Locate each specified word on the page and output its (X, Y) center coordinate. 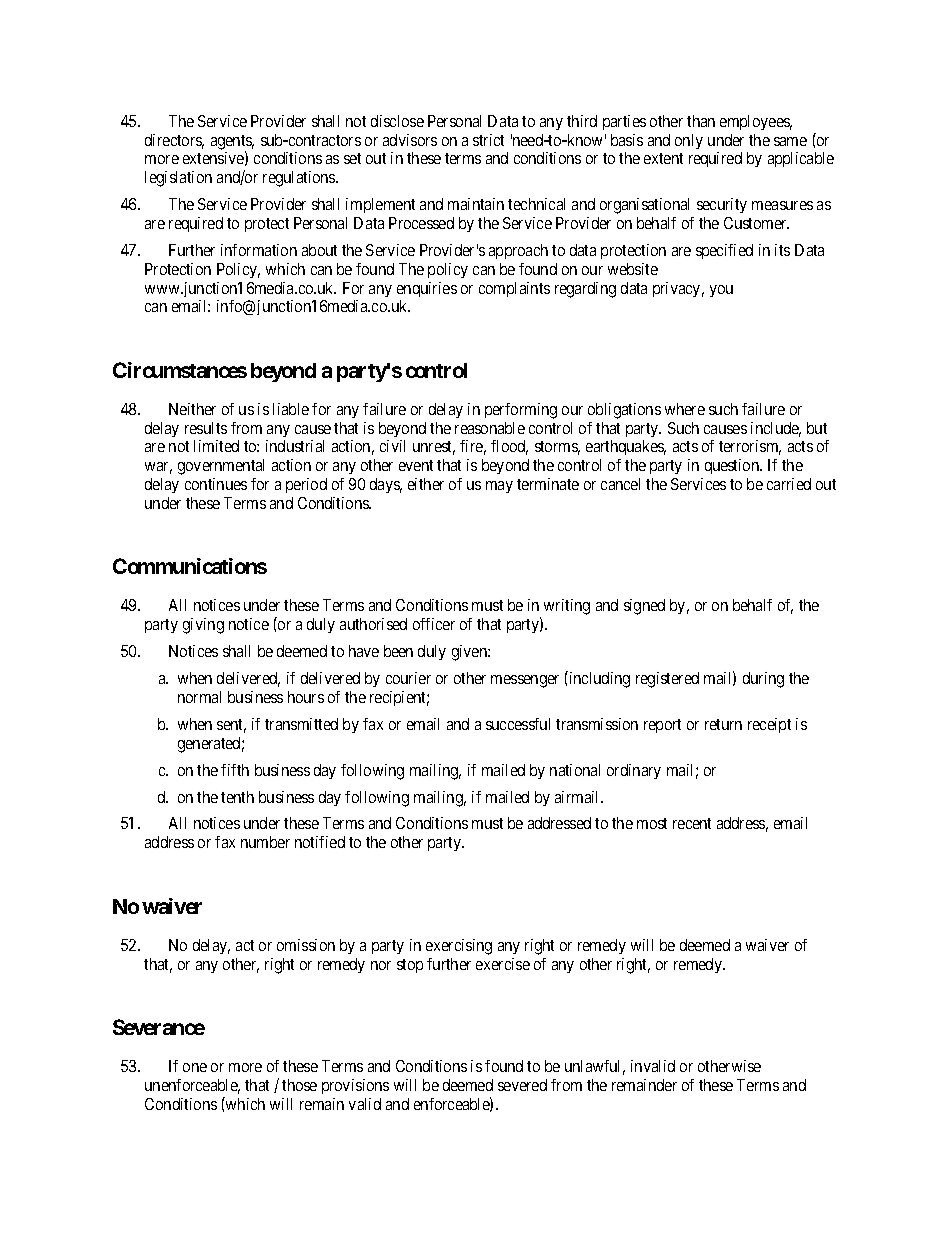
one (195, 1067)
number (265, 842)
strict (488, 140)
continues (216, 484)
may (499, 487)
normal (199, 697)
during (763, 680)
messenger (525, 681)
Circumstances (180, 370)
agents (232, 143)
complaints (514, 289)
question (733, 466)
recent (692, 823)
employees (756, 122)
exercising (459, 947)
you (721, 291)
